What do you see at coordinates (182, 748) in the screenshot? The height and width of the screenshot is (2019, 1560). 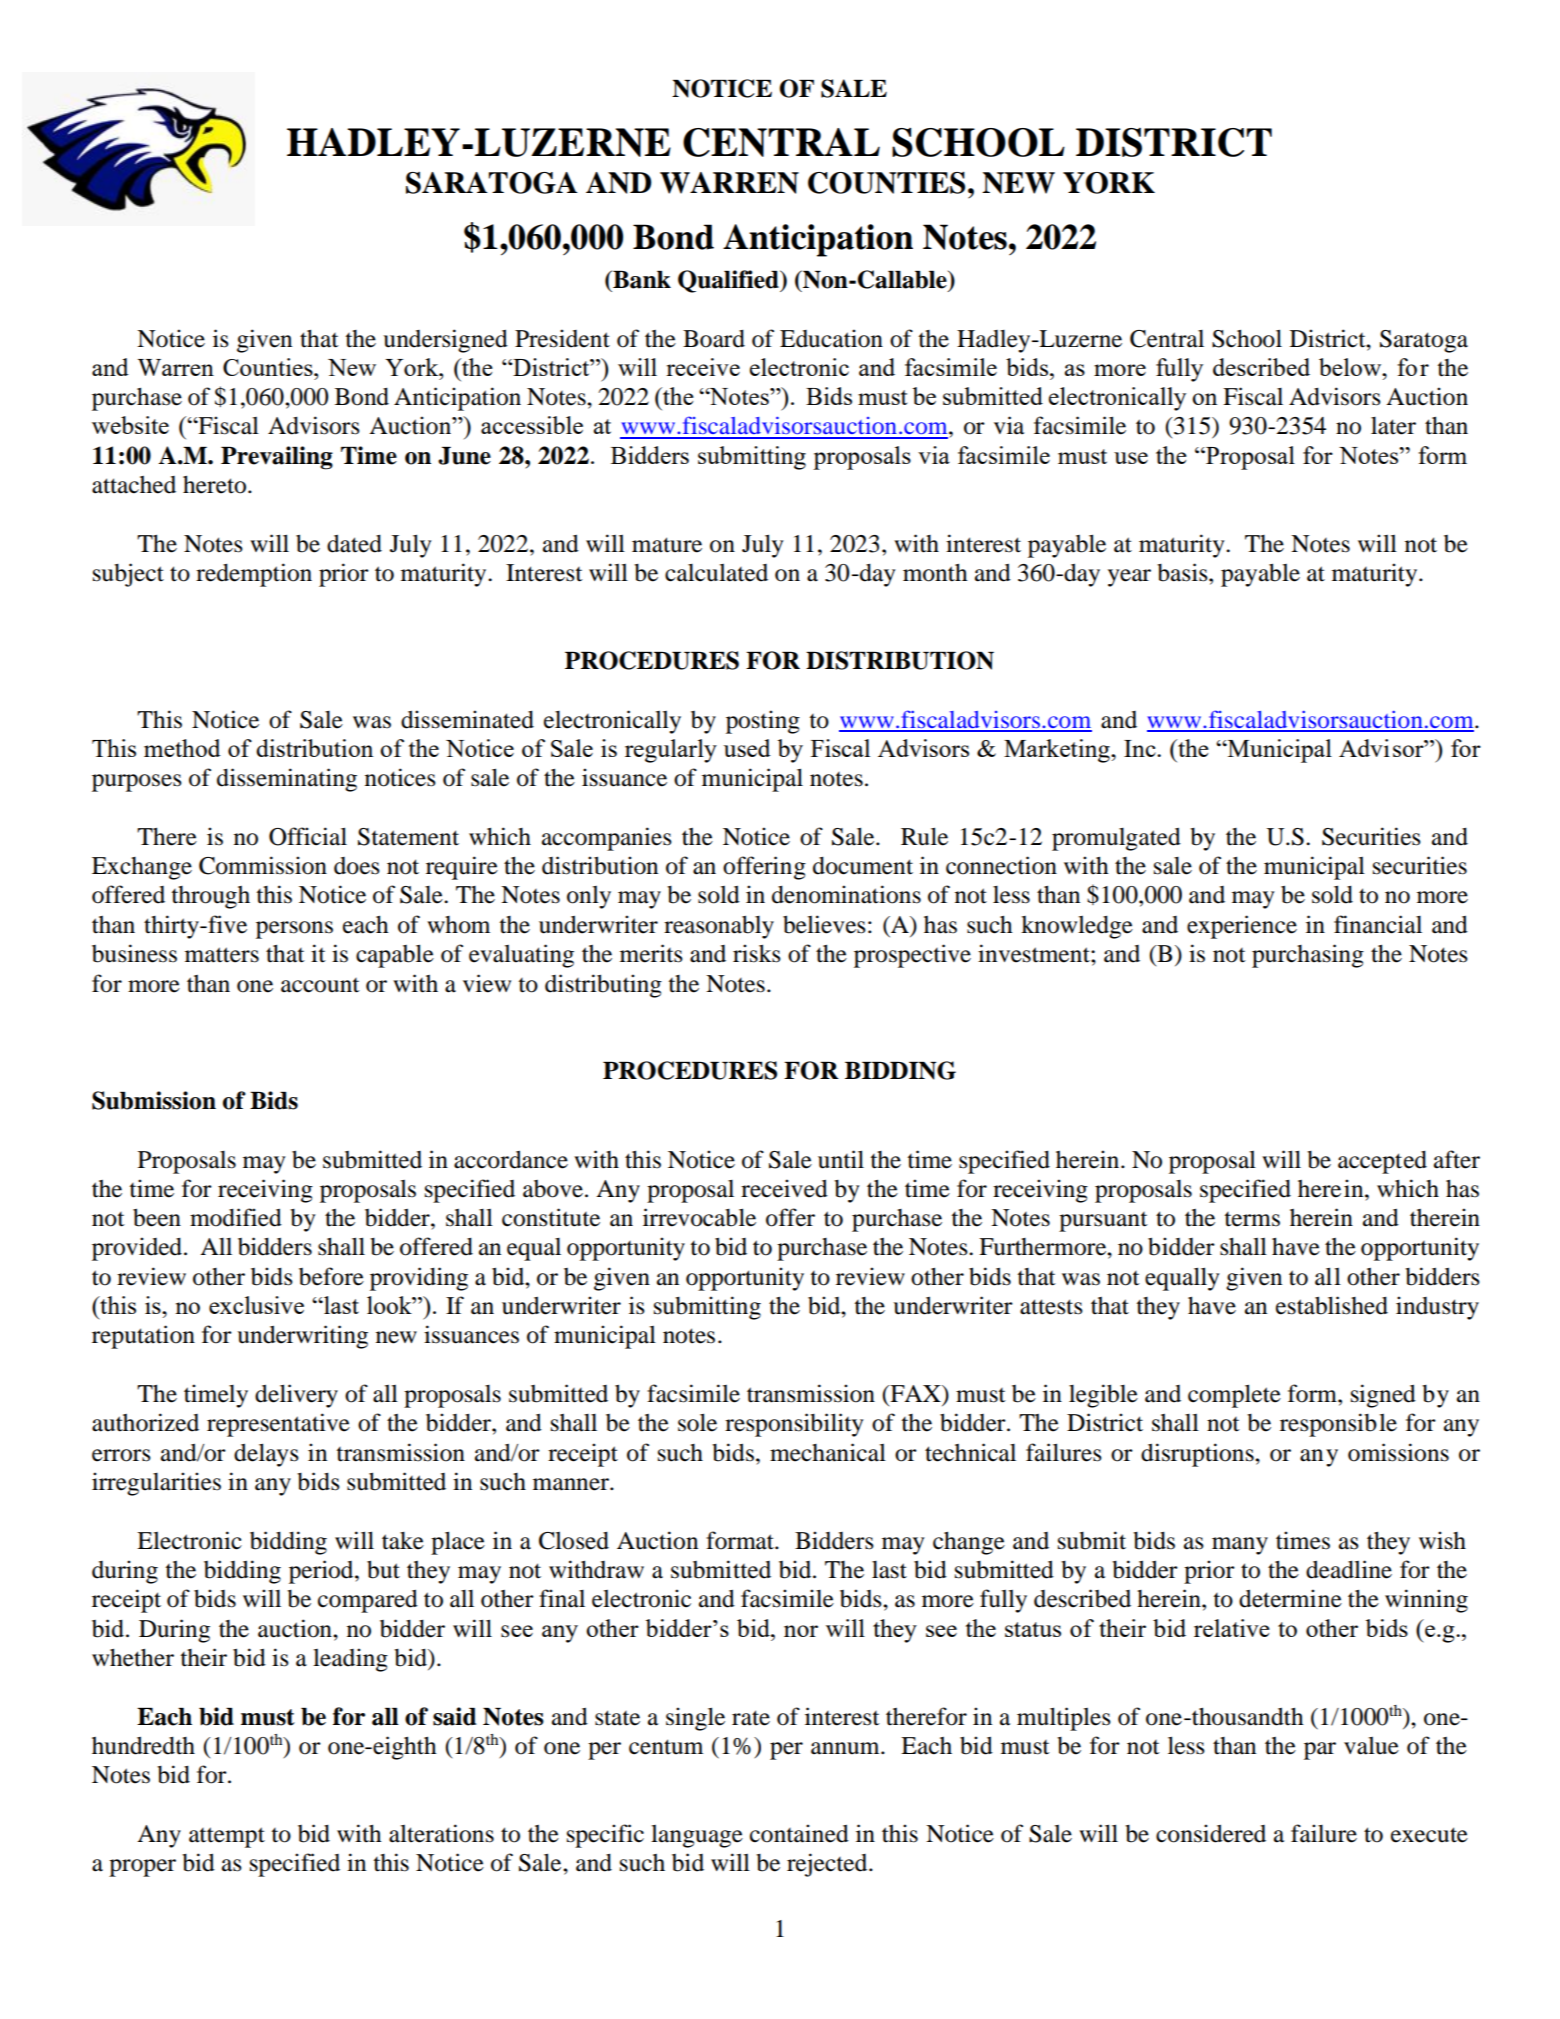 I see `method` at bounding box center [182, 748].
